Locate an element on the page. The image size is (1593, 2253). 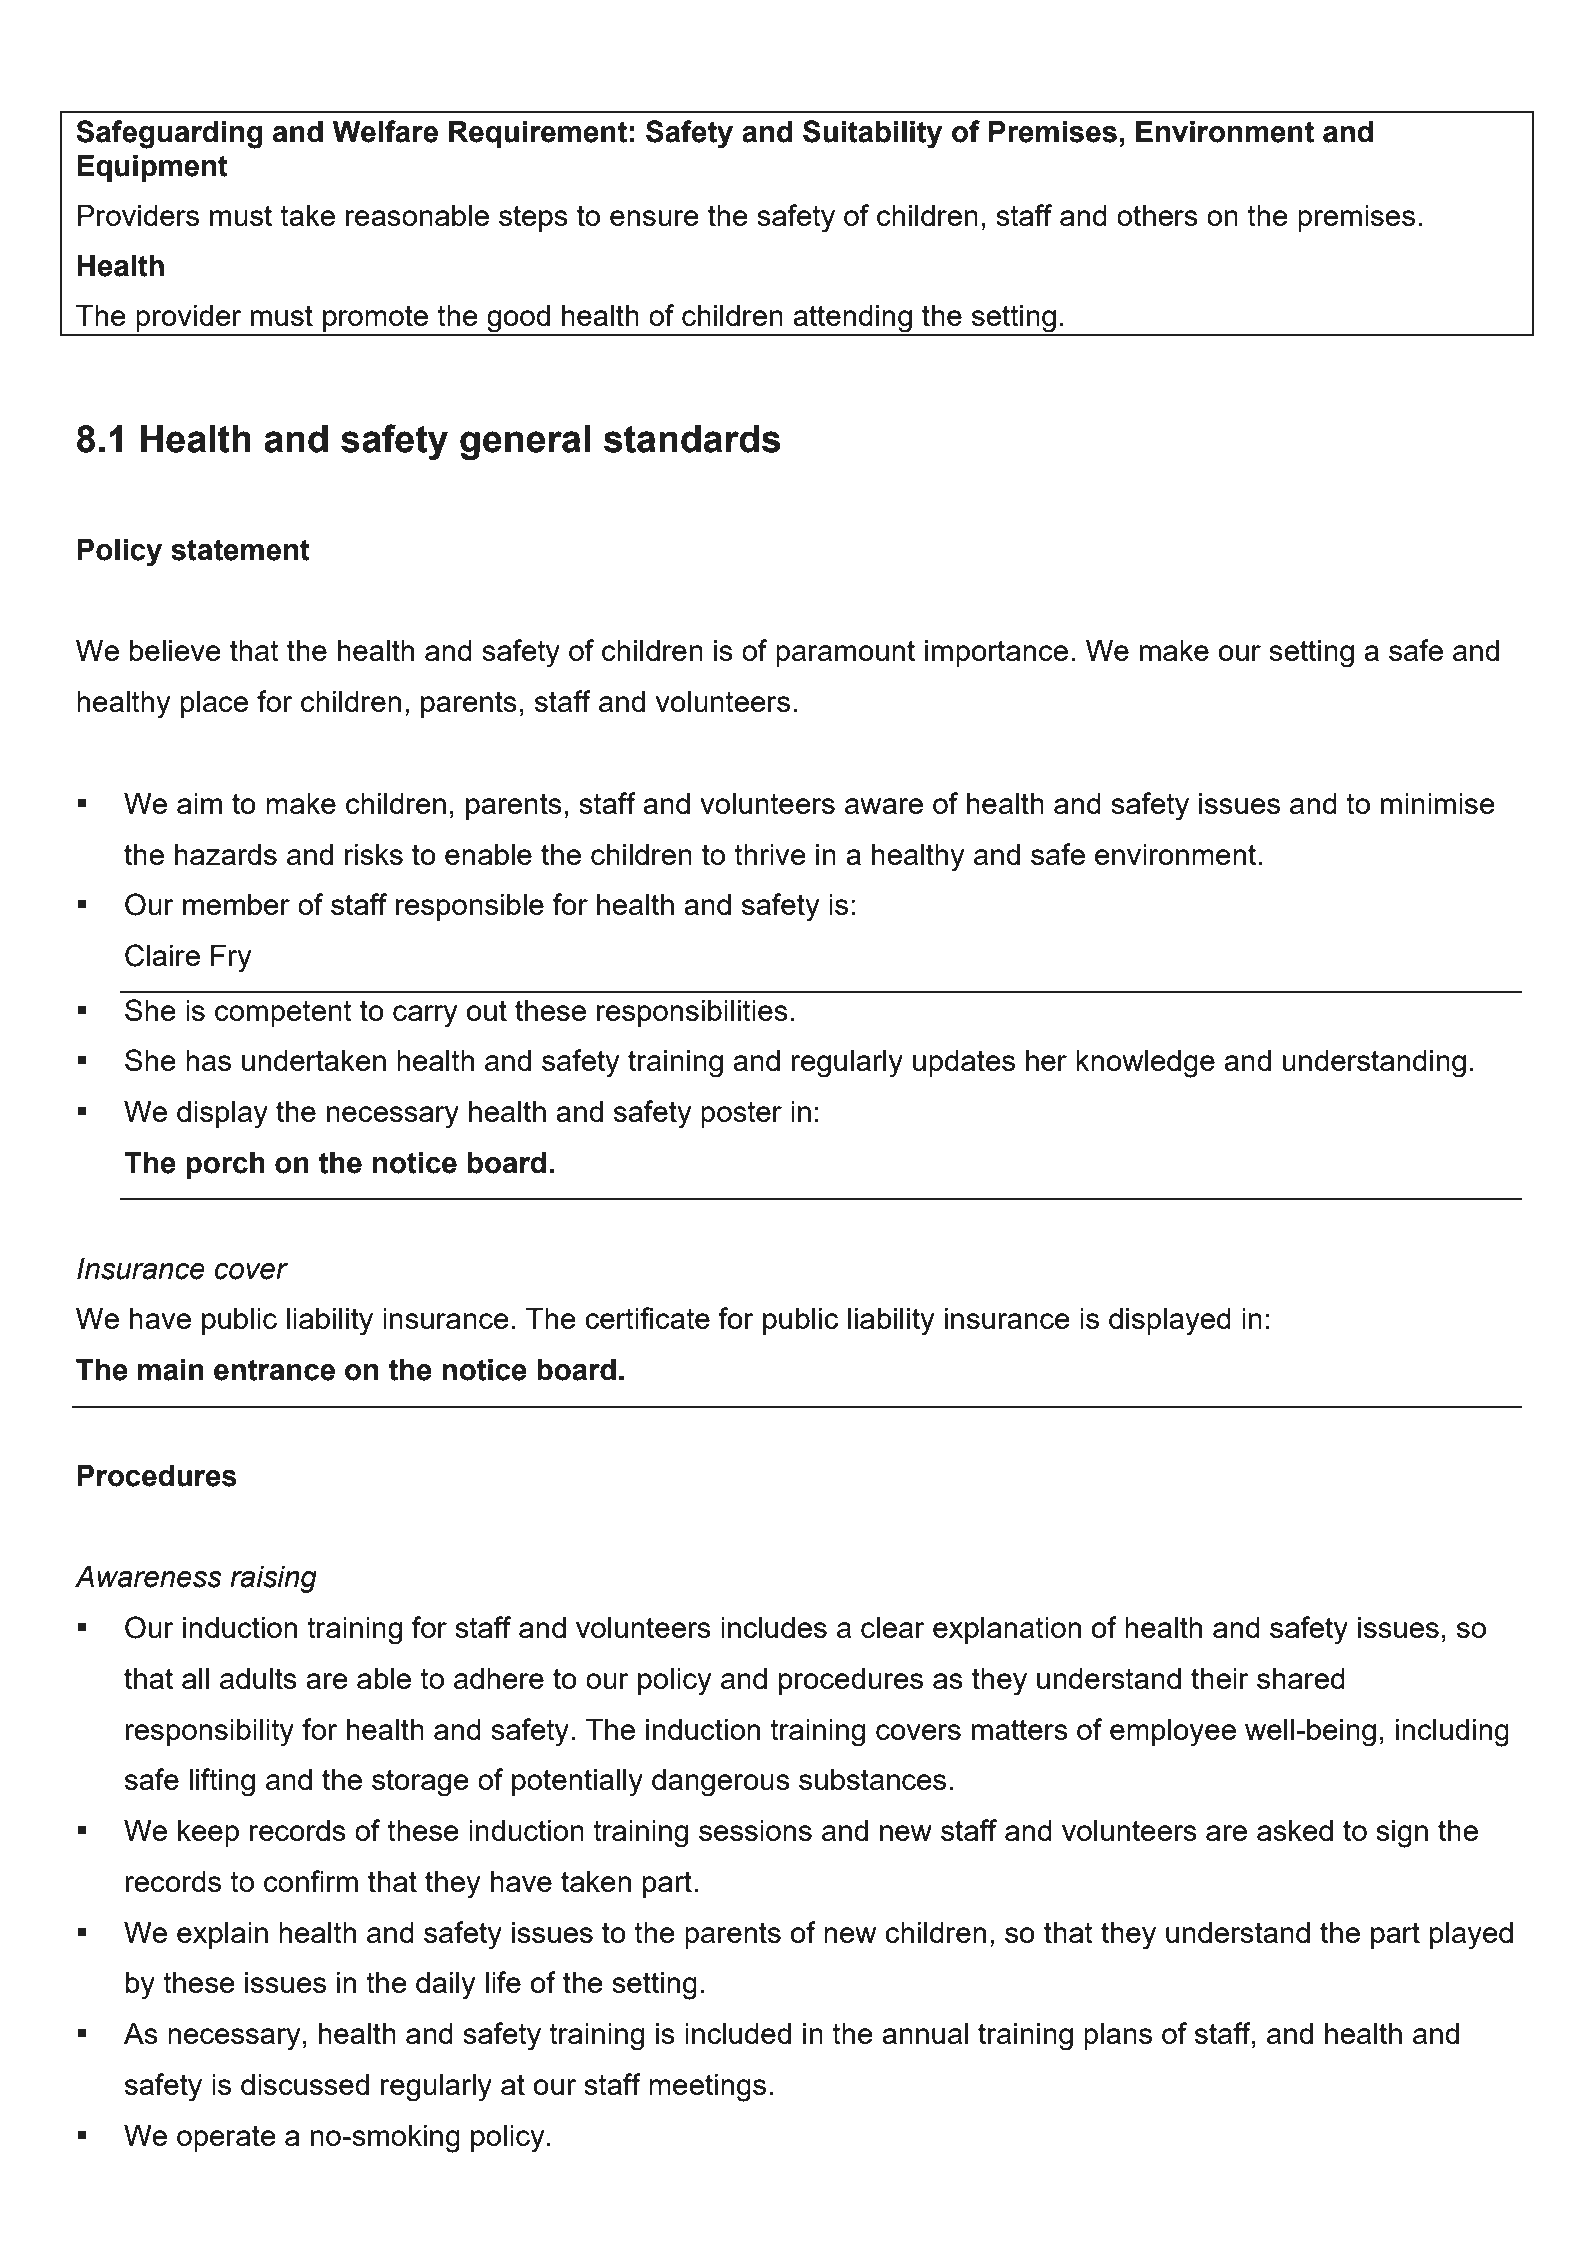
certificate is located at coordinates (647, 1318).
